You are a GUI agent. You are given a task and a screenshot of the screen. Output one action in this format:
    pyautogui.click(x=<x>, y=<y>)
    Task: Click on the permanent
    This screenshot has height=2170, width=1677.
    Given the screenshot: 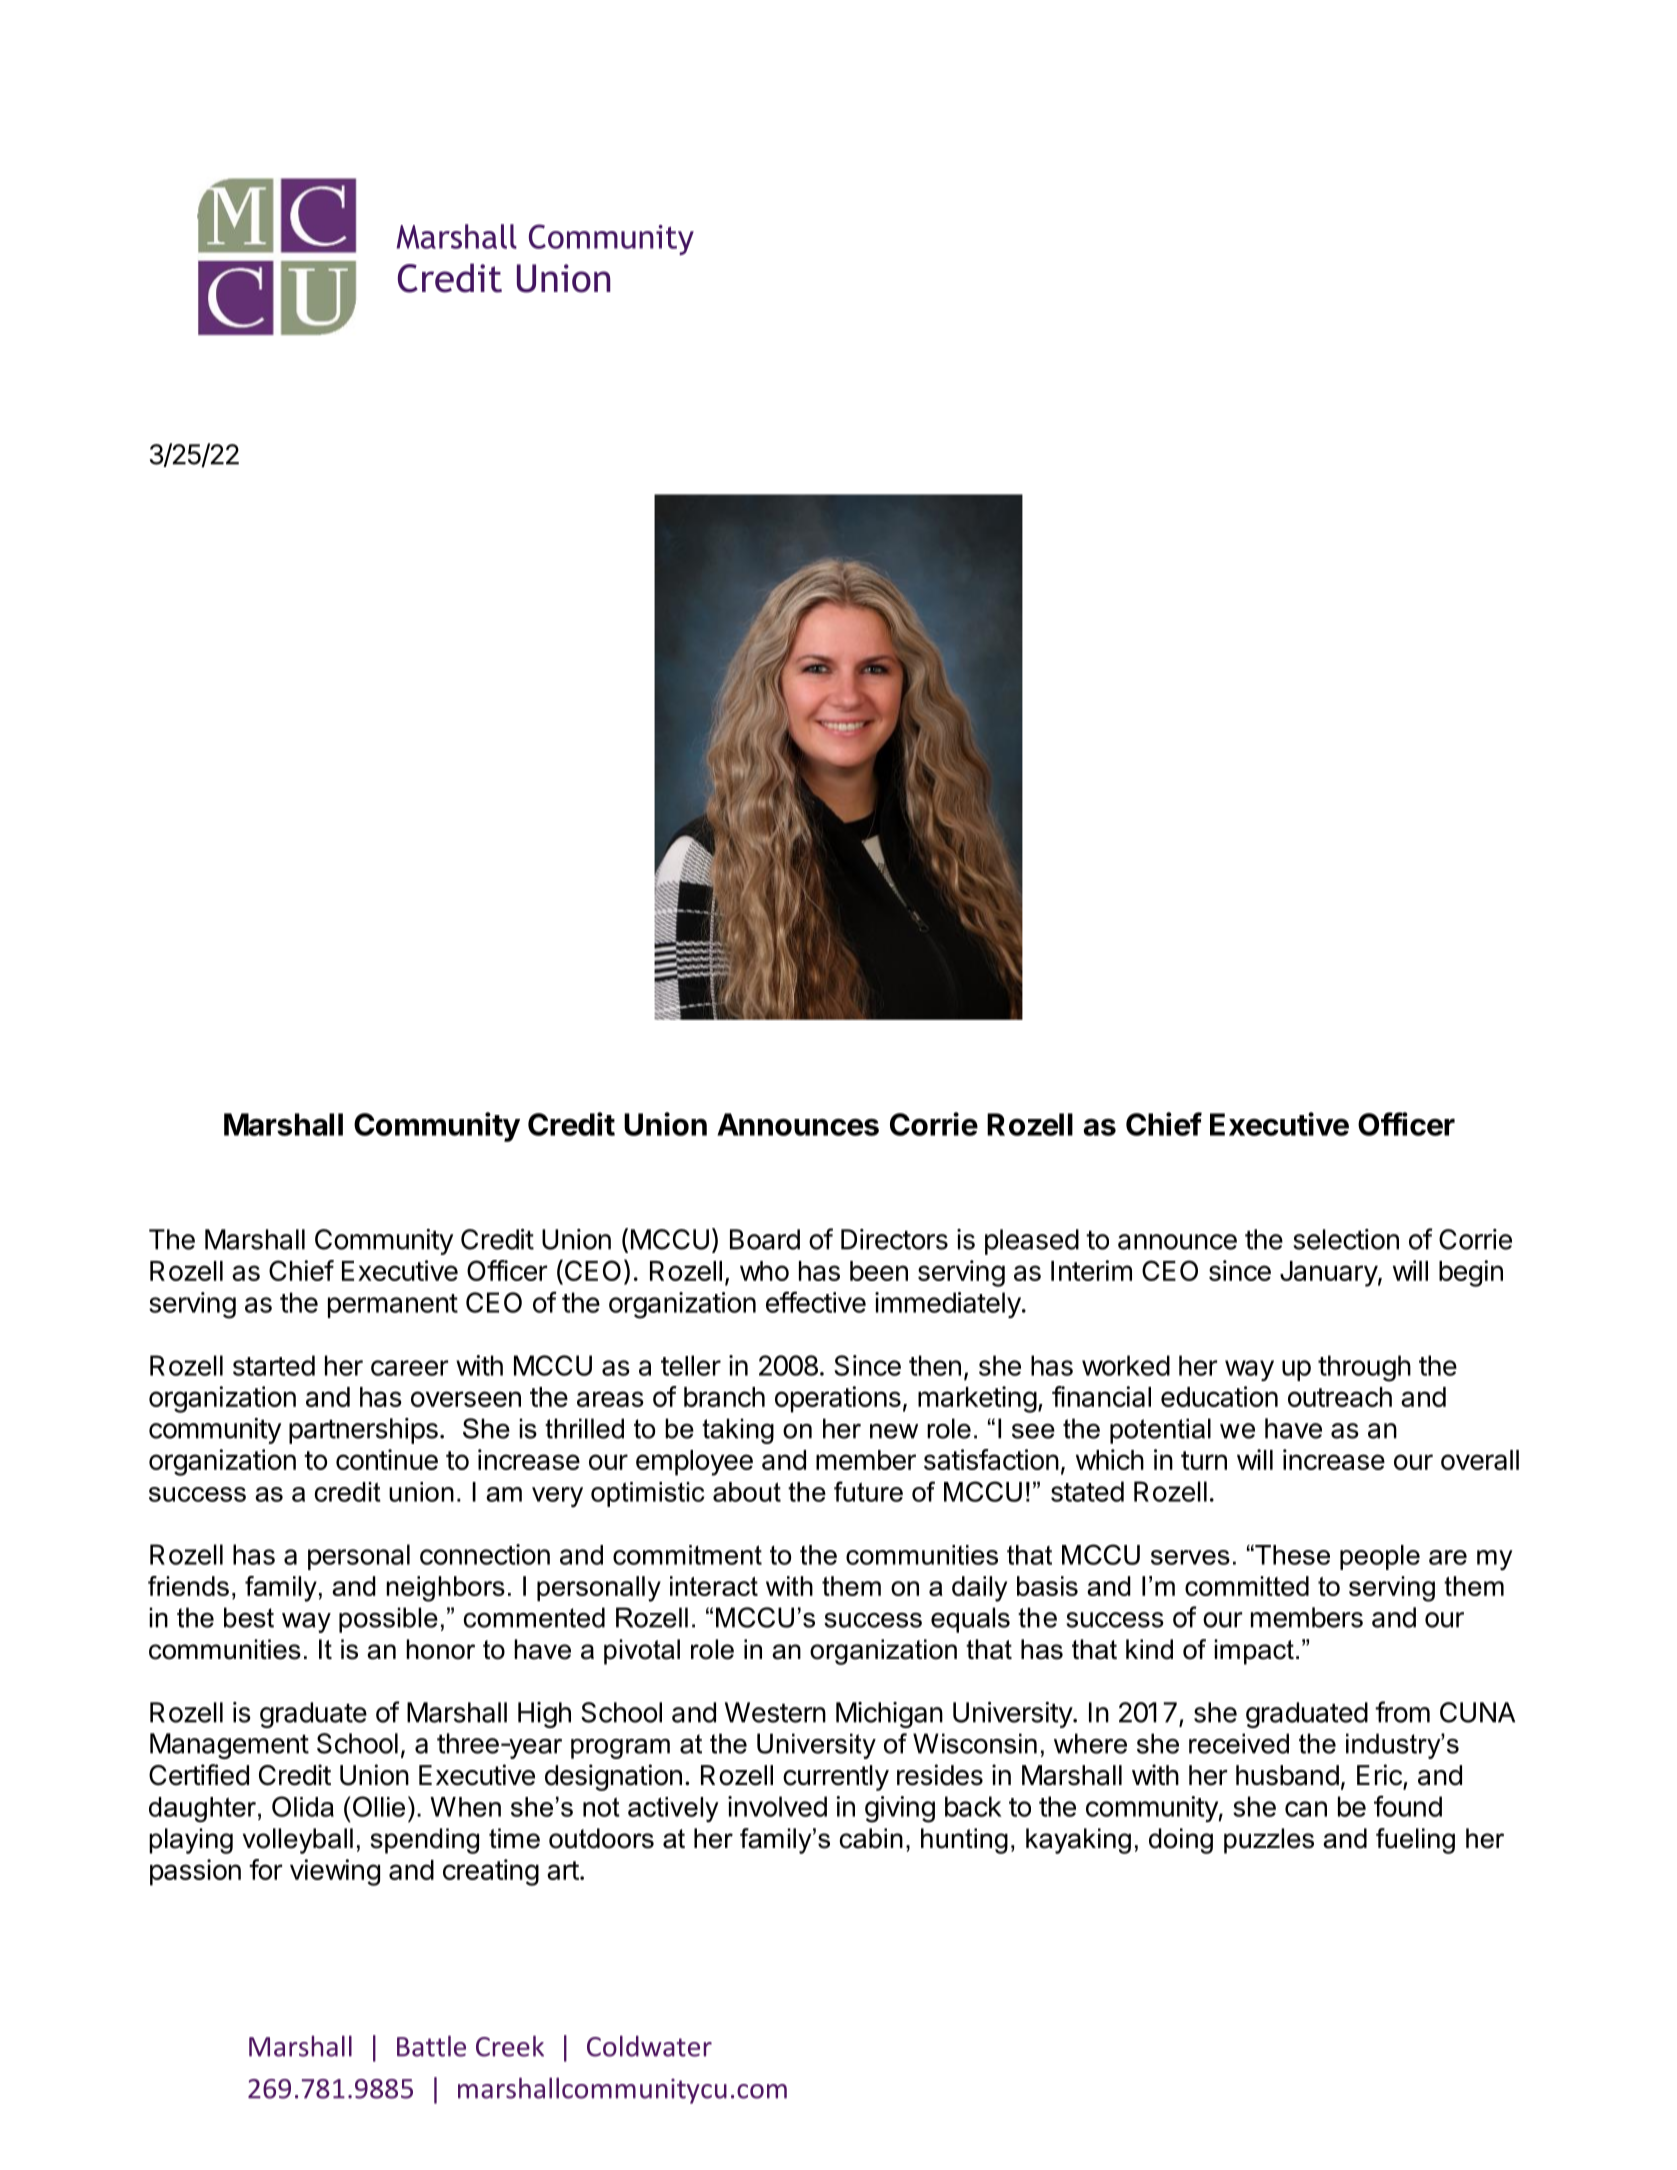 What is the action you would take?
    pyautogui.click(x=393, y=1306)
